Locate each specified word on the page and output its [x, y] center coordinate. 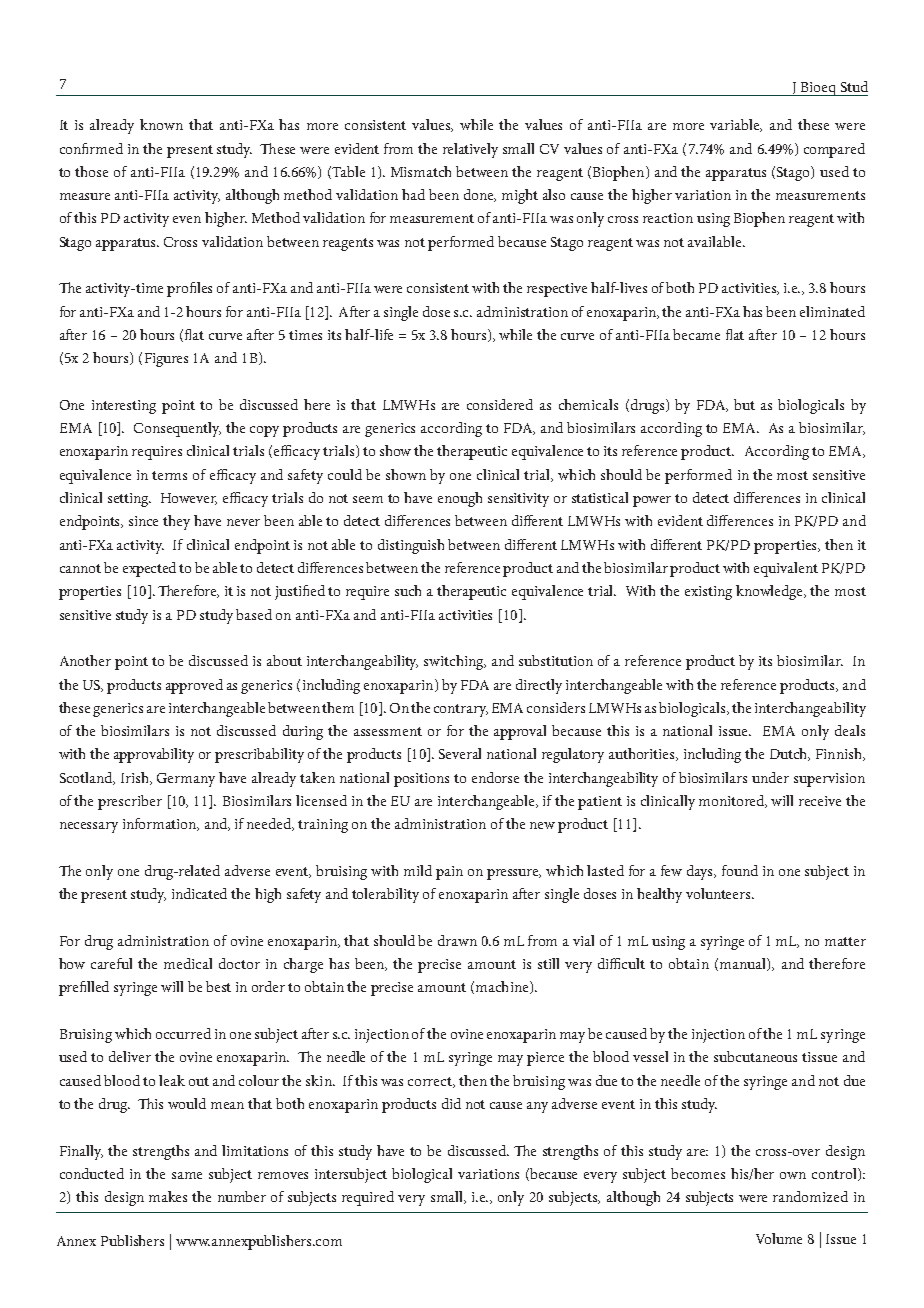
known [161, 124]
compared [834, 150]
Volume [779, 1238]
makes [168, 1196]
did [451, 1103]
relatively [470, 150]
